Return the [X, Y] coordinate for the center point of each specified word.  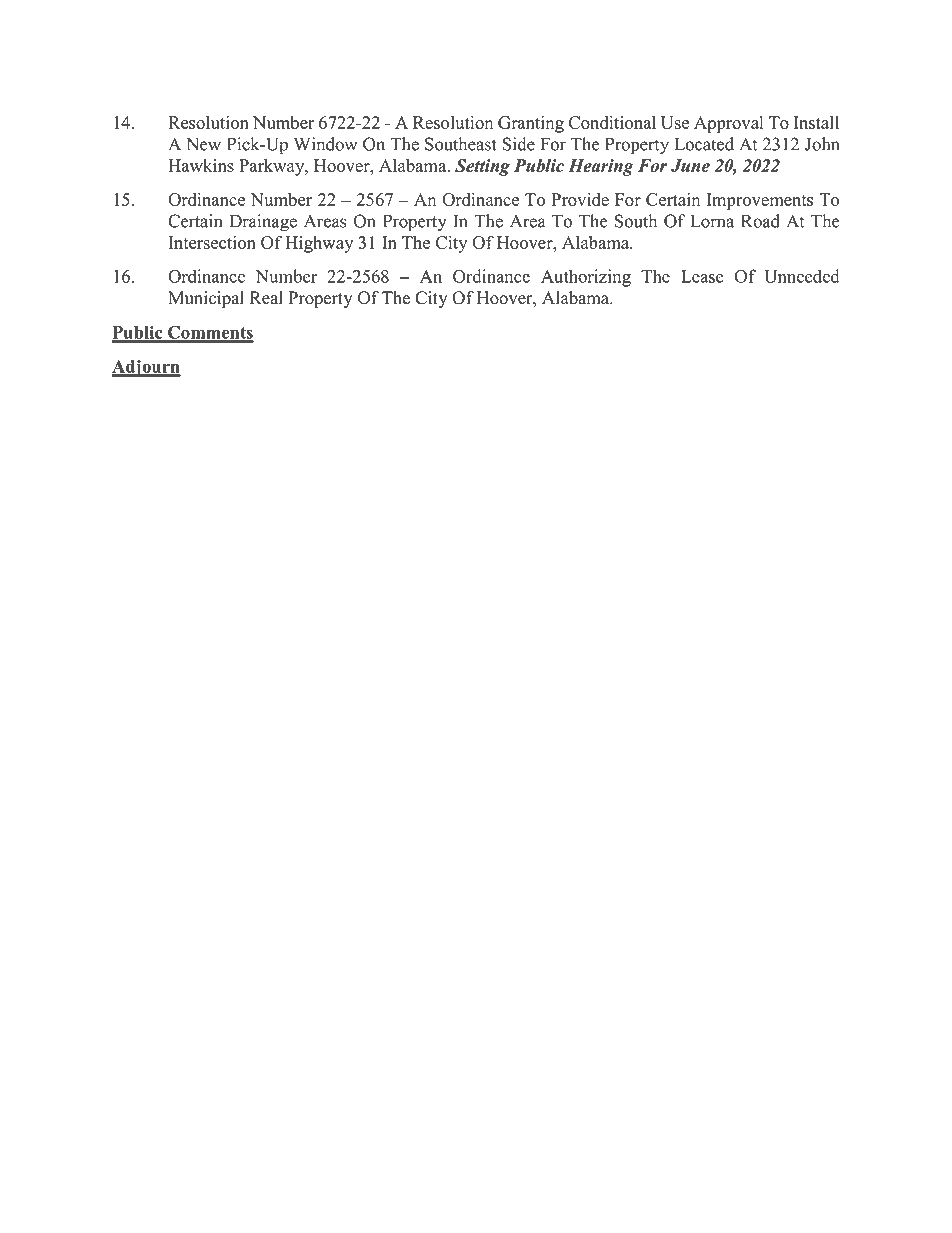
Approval [728, 124]
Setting [482, 167]
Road [760, 221]
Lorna [712, 221]
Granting [531, 124]
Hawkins [201, 165]
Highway [319, 244]
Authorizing [586, 278]
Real [266, 298]
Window [325, 144]
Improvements [760, 201]
